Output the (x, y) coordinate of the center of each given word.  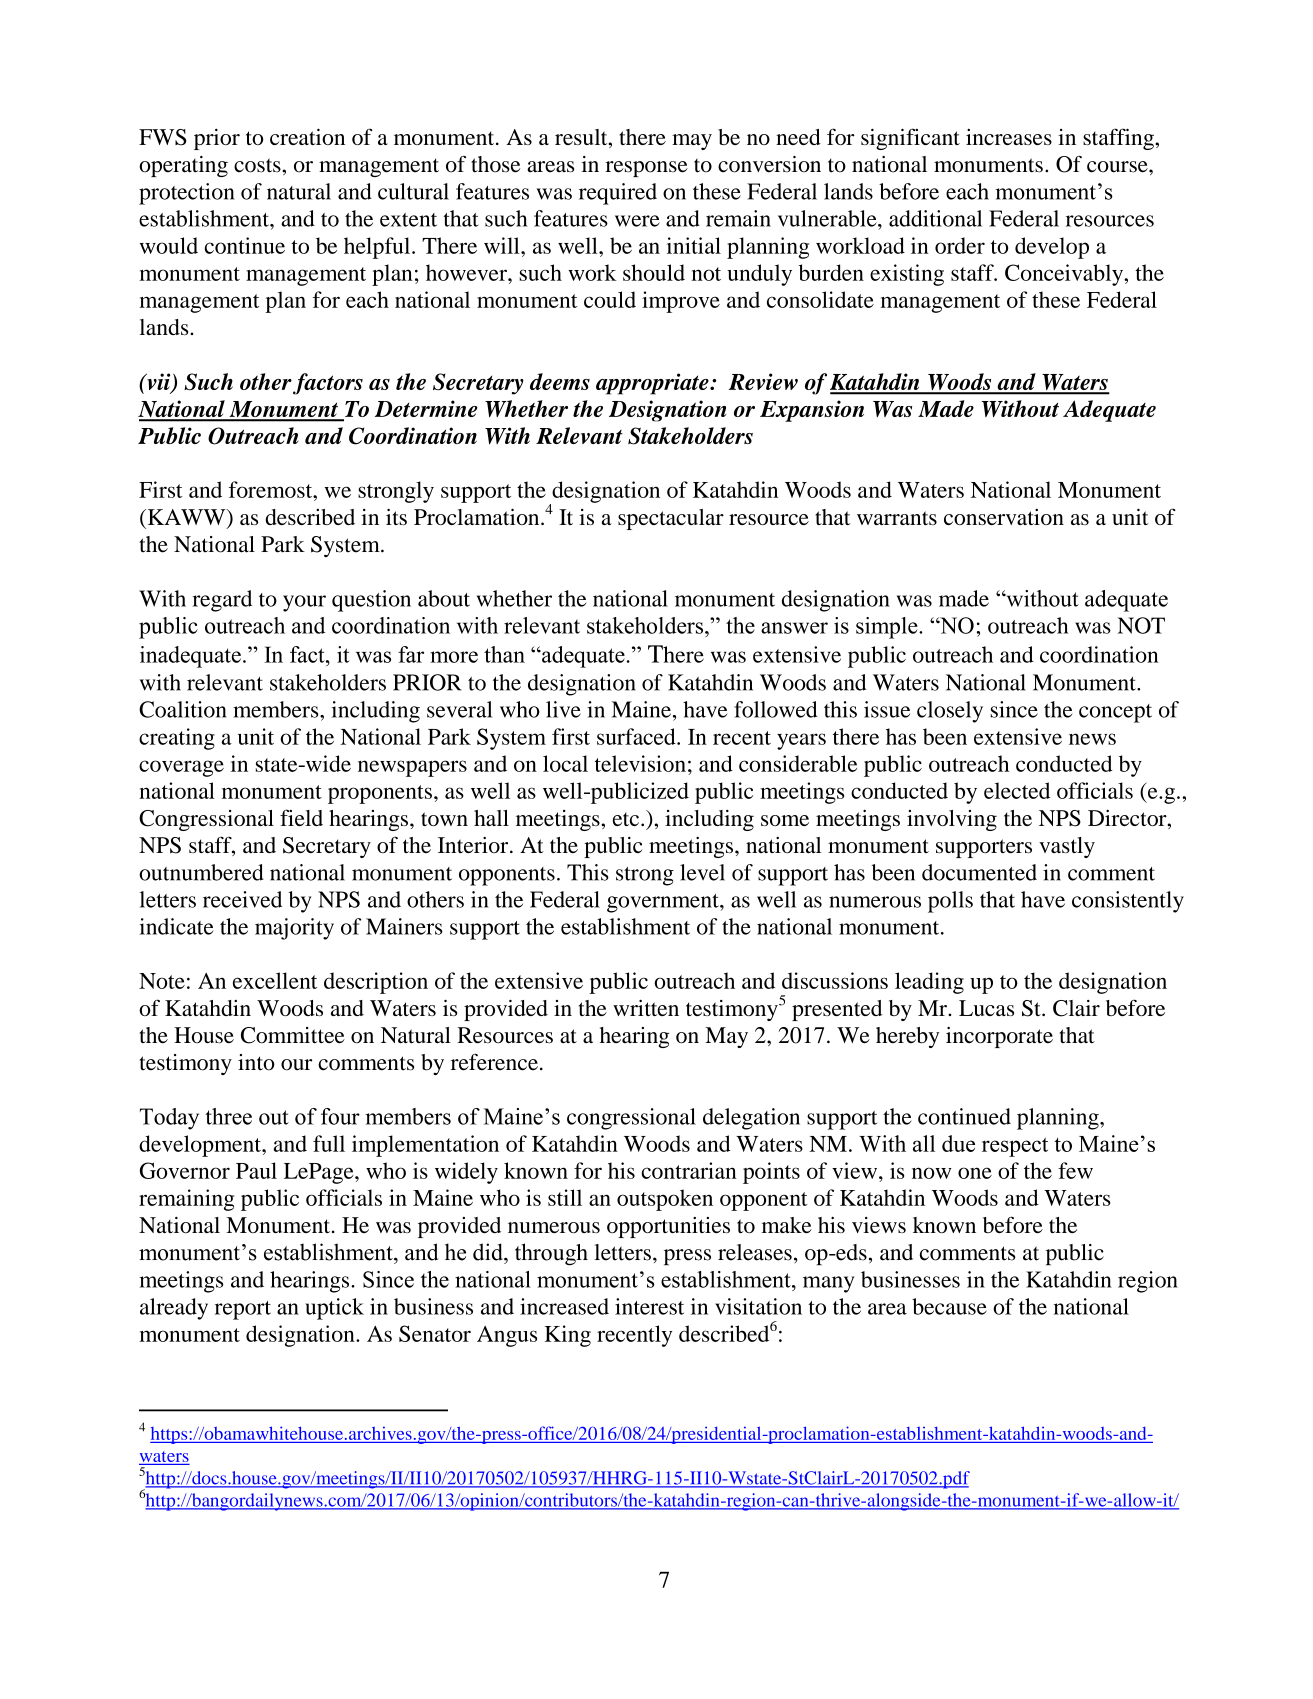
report (243, 1310)
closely (950, 712)
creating (177, 739)
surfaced (637, 736)
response (646, 169)
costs (258, 165)
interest (649, 1306)
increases (1009, 137)
